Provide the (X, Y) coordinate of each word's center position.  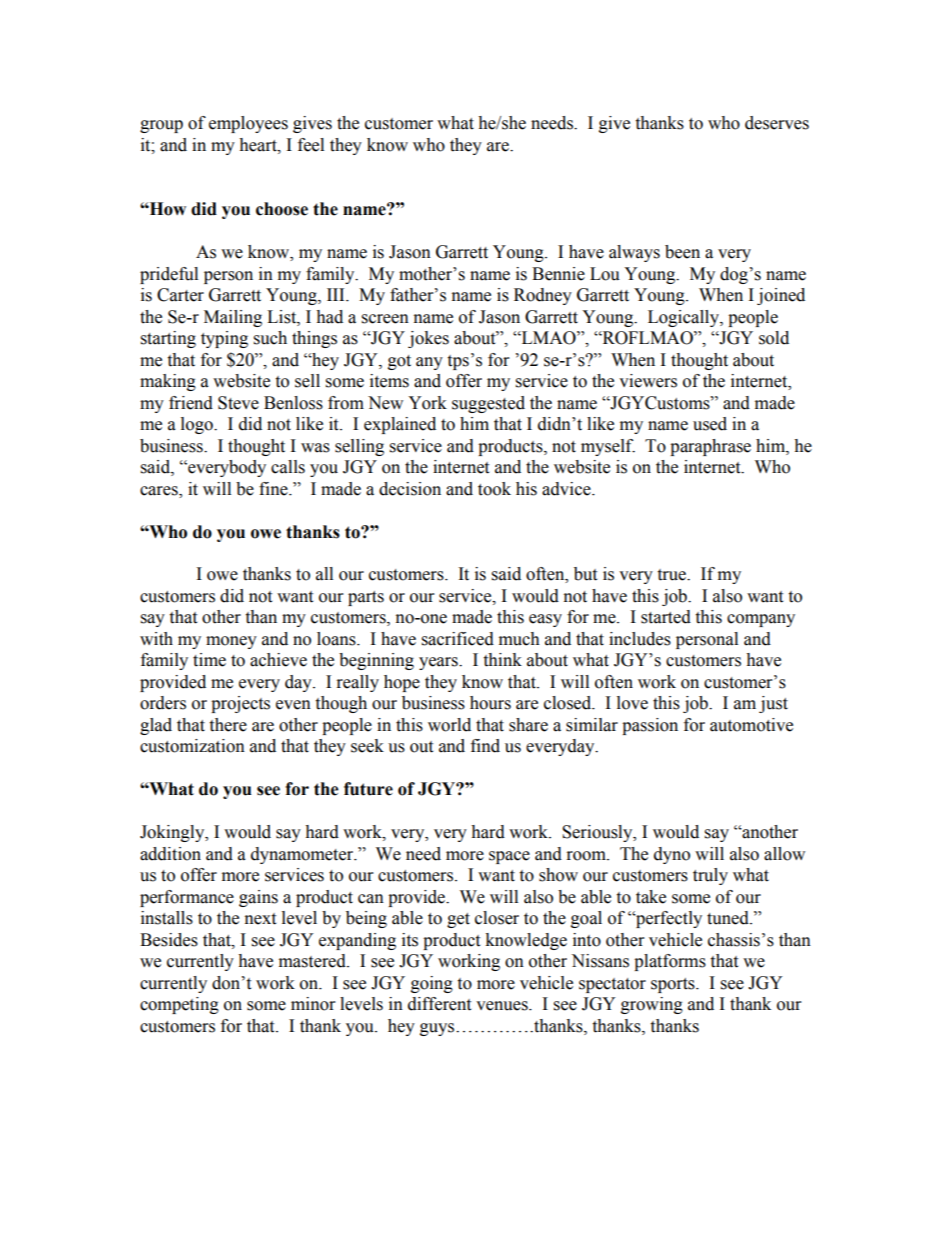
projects (240, 704)
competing (179, 1005)
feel (311, 145)
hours (490, 703)
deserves (777, 123)
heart (259, 145)
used (710, 424)
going (432, 984)
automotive (751, 725)
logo (198, 425)
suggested (488, 404)
